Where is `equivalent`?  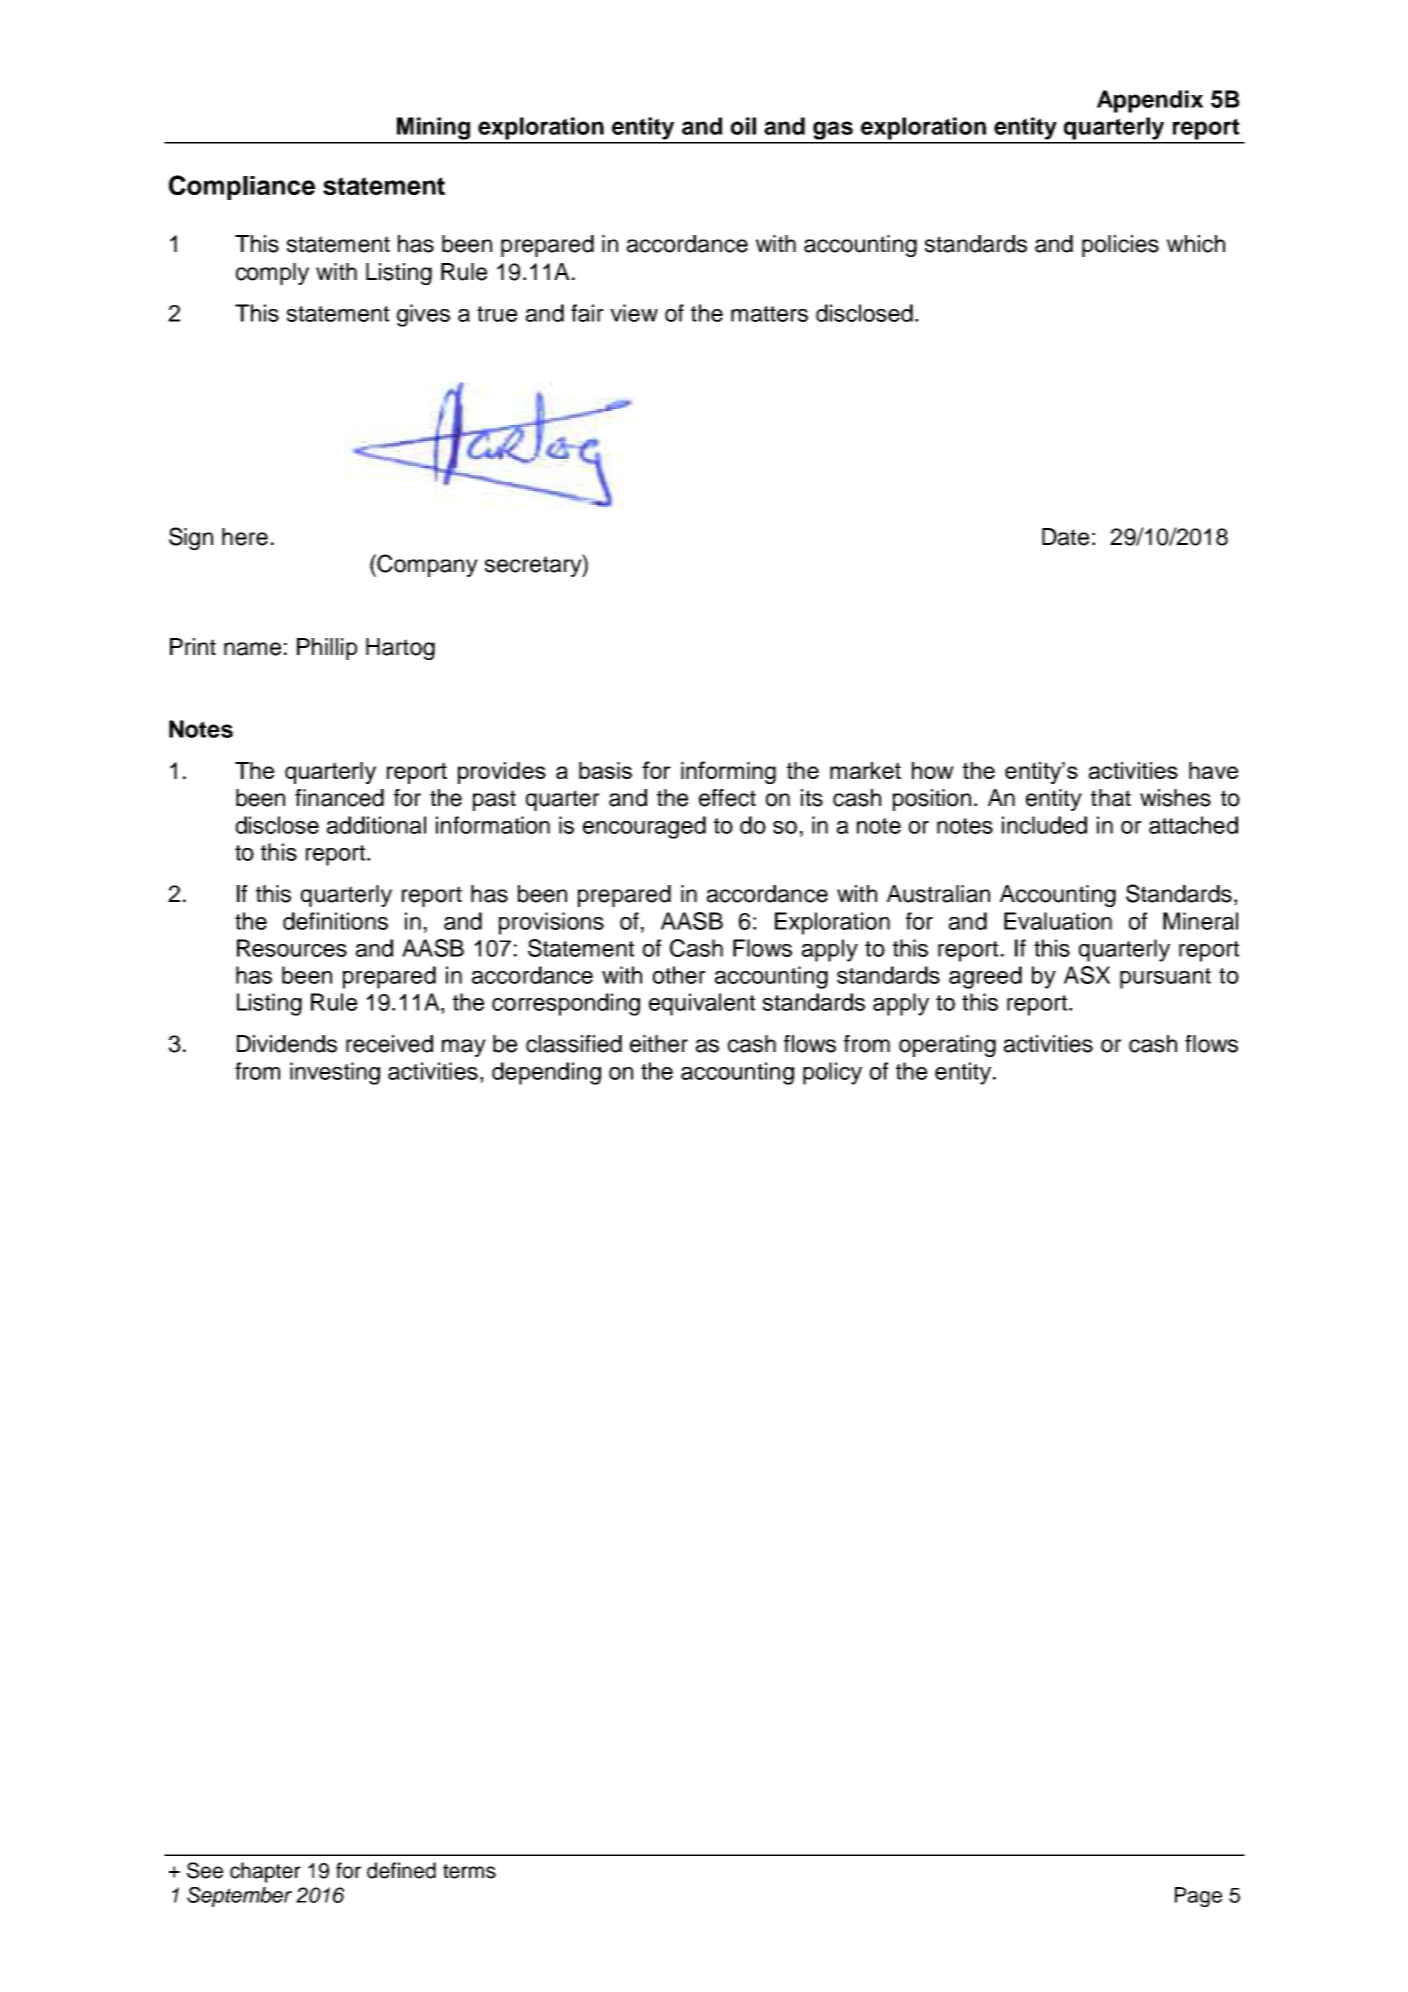
equivalent is located at coordinates (702, 1004).
